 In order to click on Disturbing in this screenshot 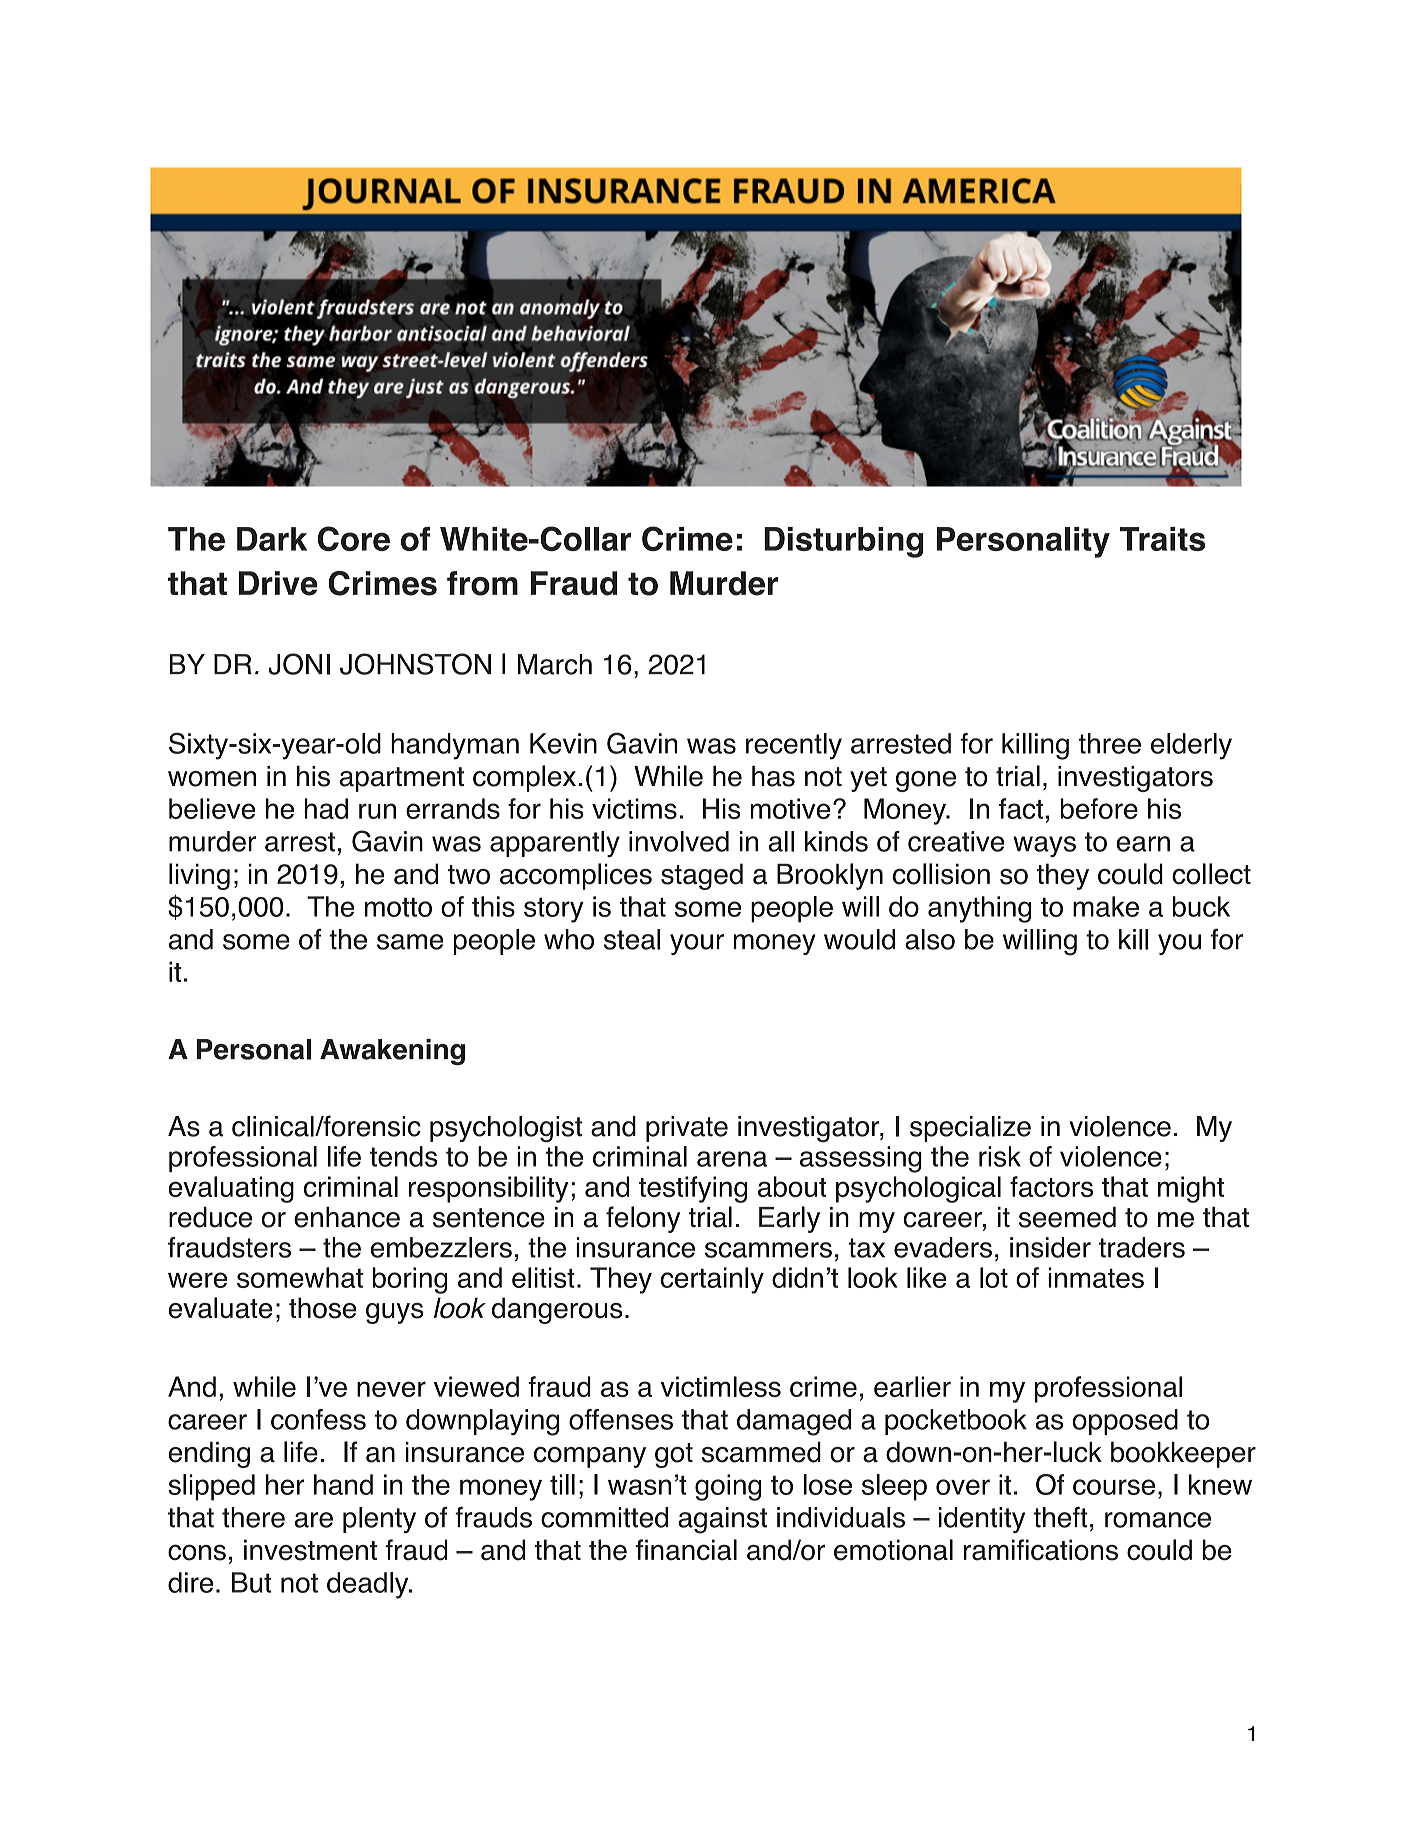, I will do `click(844, 542)`.
